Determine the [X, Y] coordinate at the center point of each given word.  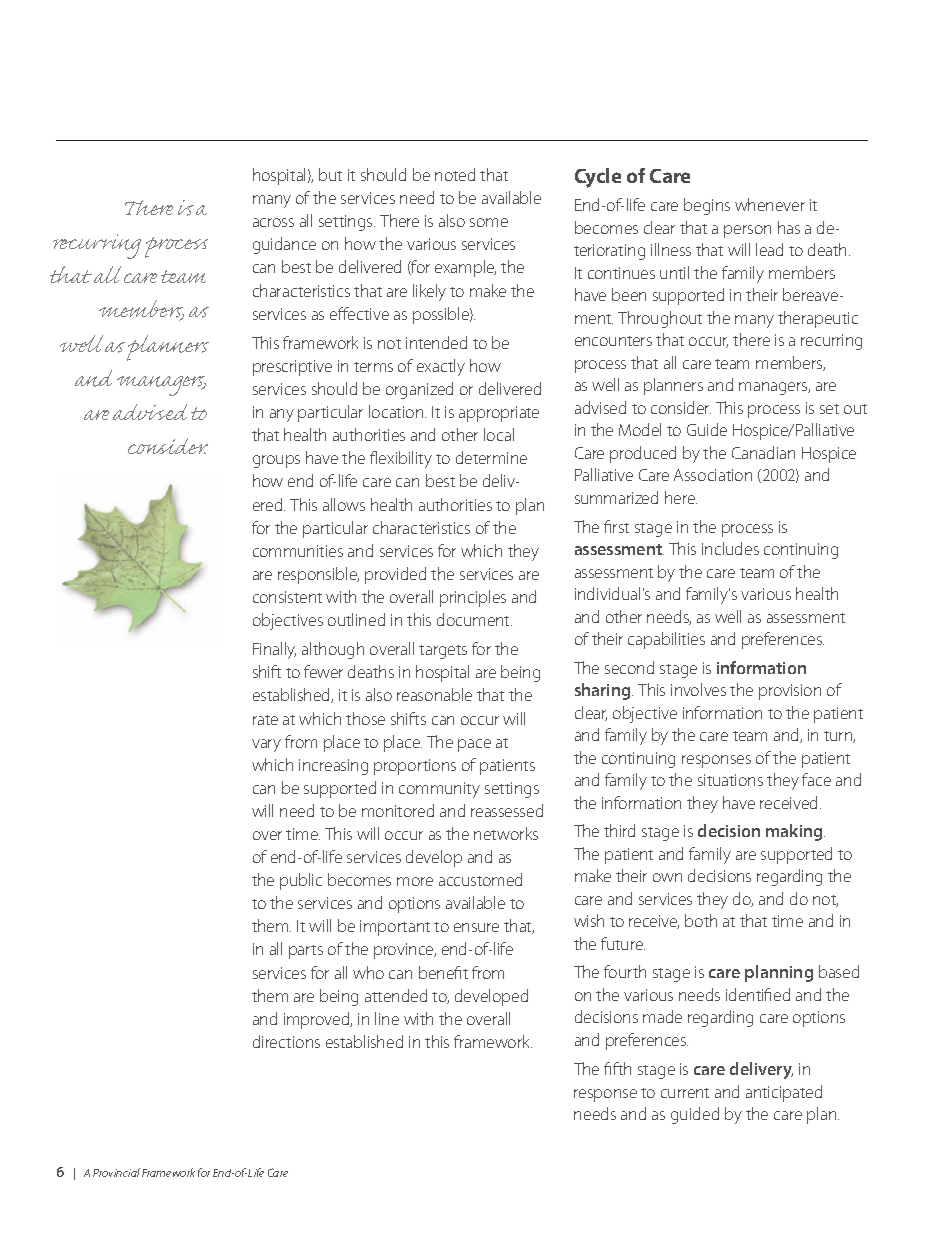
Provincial [116, 1172]
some [489, 222]
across [273, 222]
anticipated [784, 1093]
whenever [770, 204]
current [685, 1093]
